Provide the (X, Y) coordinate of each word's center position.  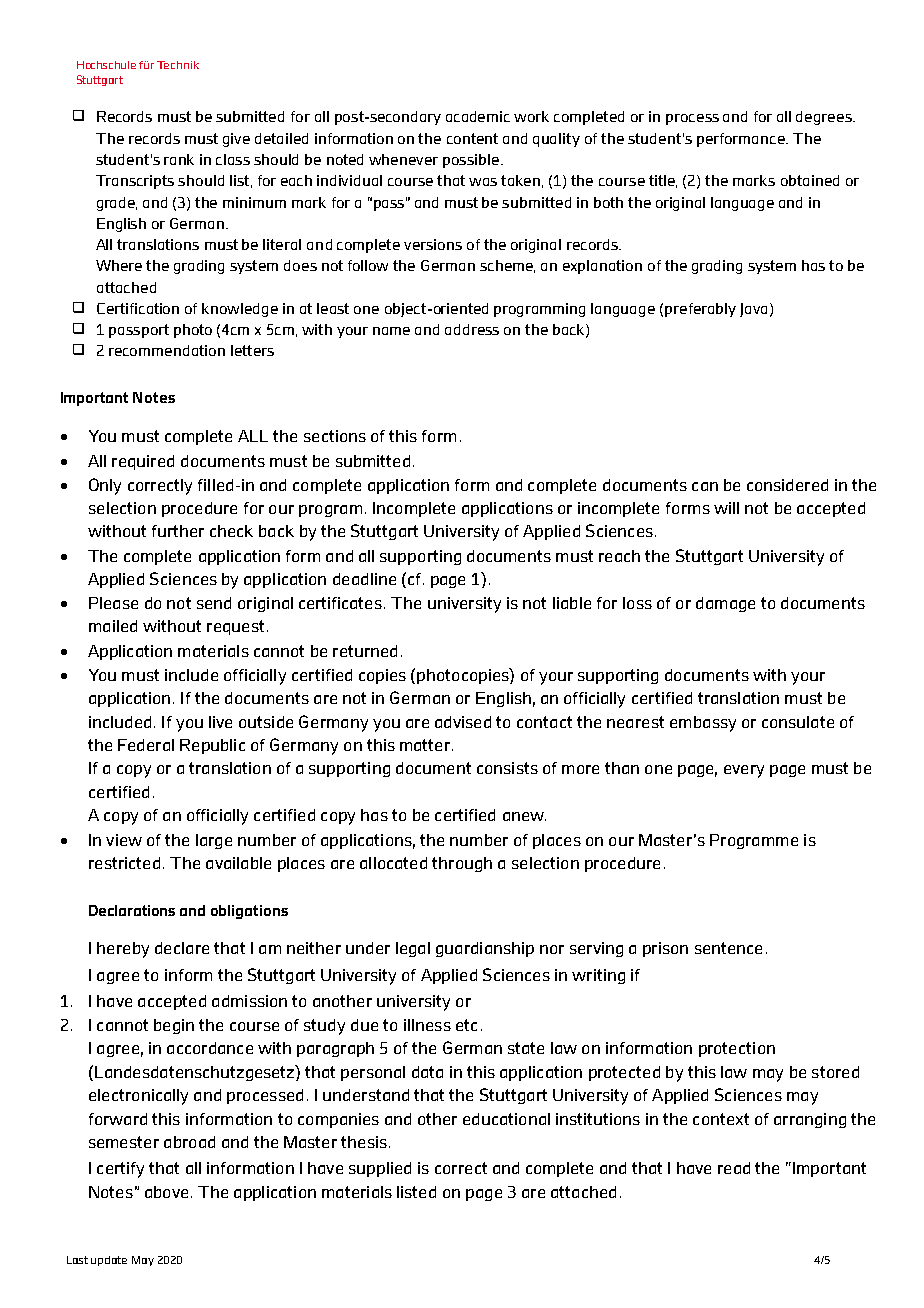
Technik (178, 65)
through (462, 864)
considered (787, 485)
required (143, 462)
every (744, 771)
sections (335, 436)
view (124, 840)
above (166, 1192)
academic (478, 116)
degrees (825, 118)
